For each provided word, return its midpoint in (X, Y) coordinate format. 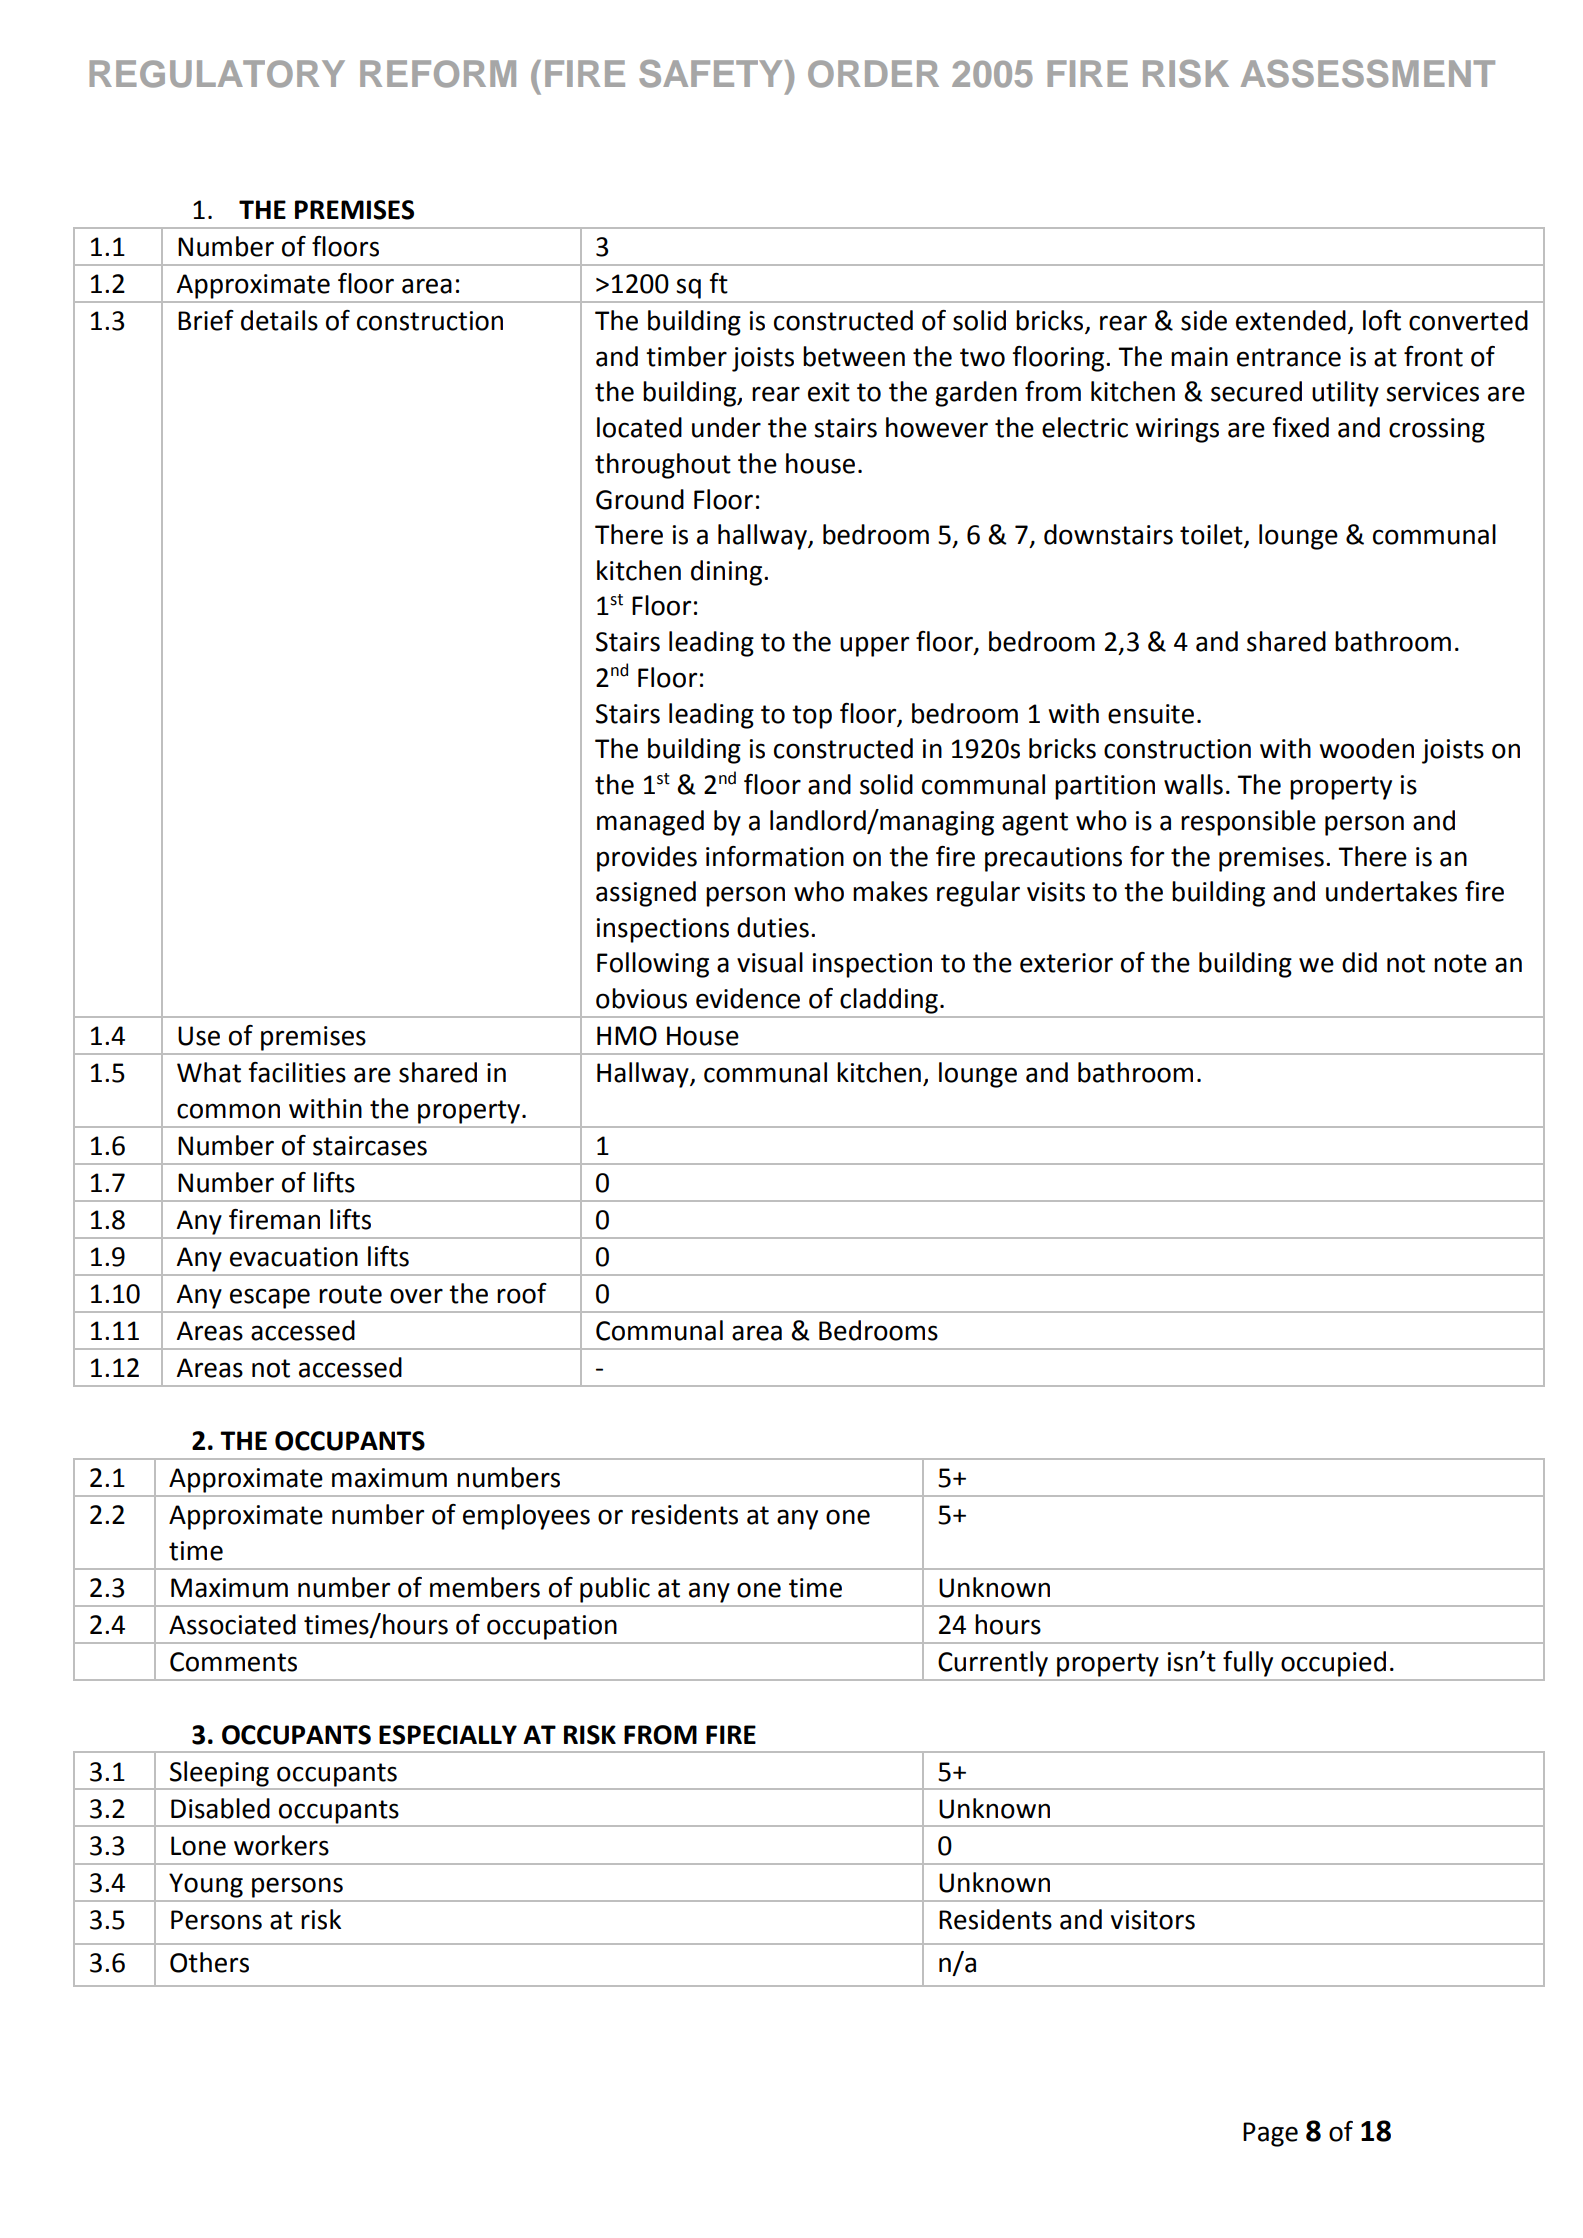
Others (209, 1962)
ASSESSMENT (1368, 74)
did (1359, 962)
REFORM (438, 74)
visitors (1153, 1920)
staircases (370, 1146)
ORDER (873, 74)
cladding (889, 1001)
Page (1270, 2134)
